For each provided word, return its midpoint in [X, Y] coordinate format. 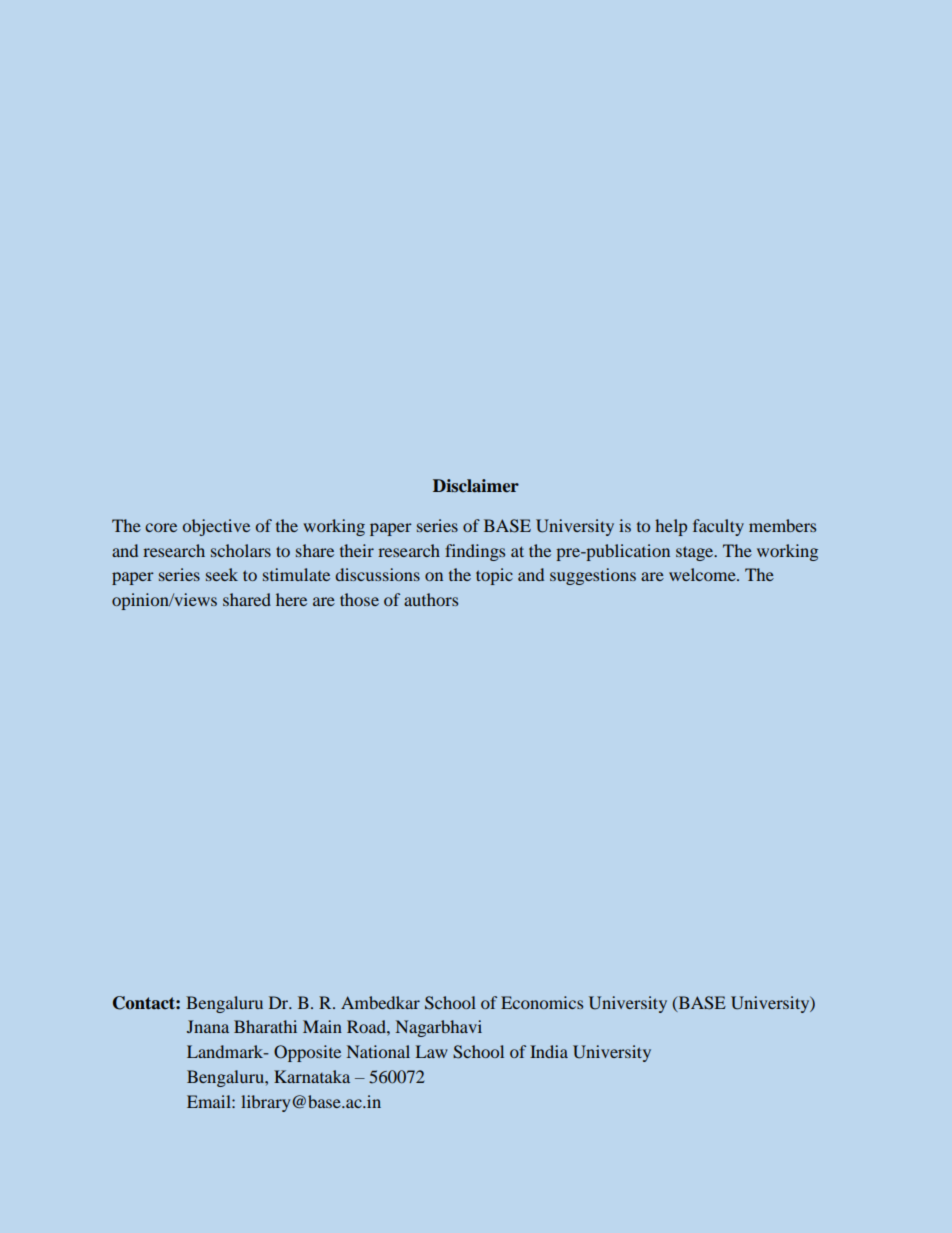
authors [431, 599]
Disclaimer [476, 486]
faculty [718, 527]
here [291, 599]
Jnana [208, 1026]
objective [216, 527]
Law [431, 1051]
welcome [703, 574]
